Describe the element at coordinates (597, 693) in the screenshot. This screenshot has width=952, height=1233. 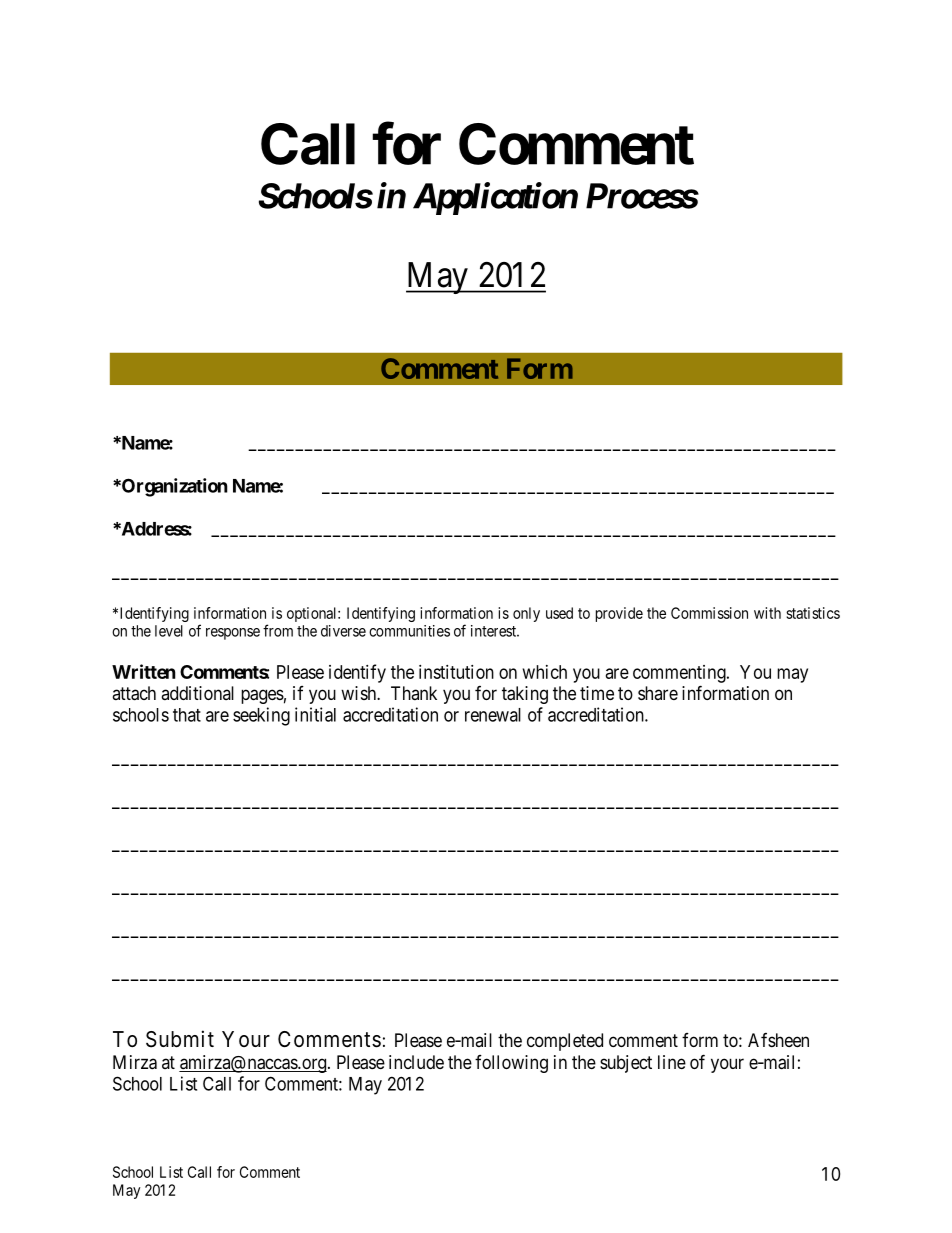
I see `time` at that location.
